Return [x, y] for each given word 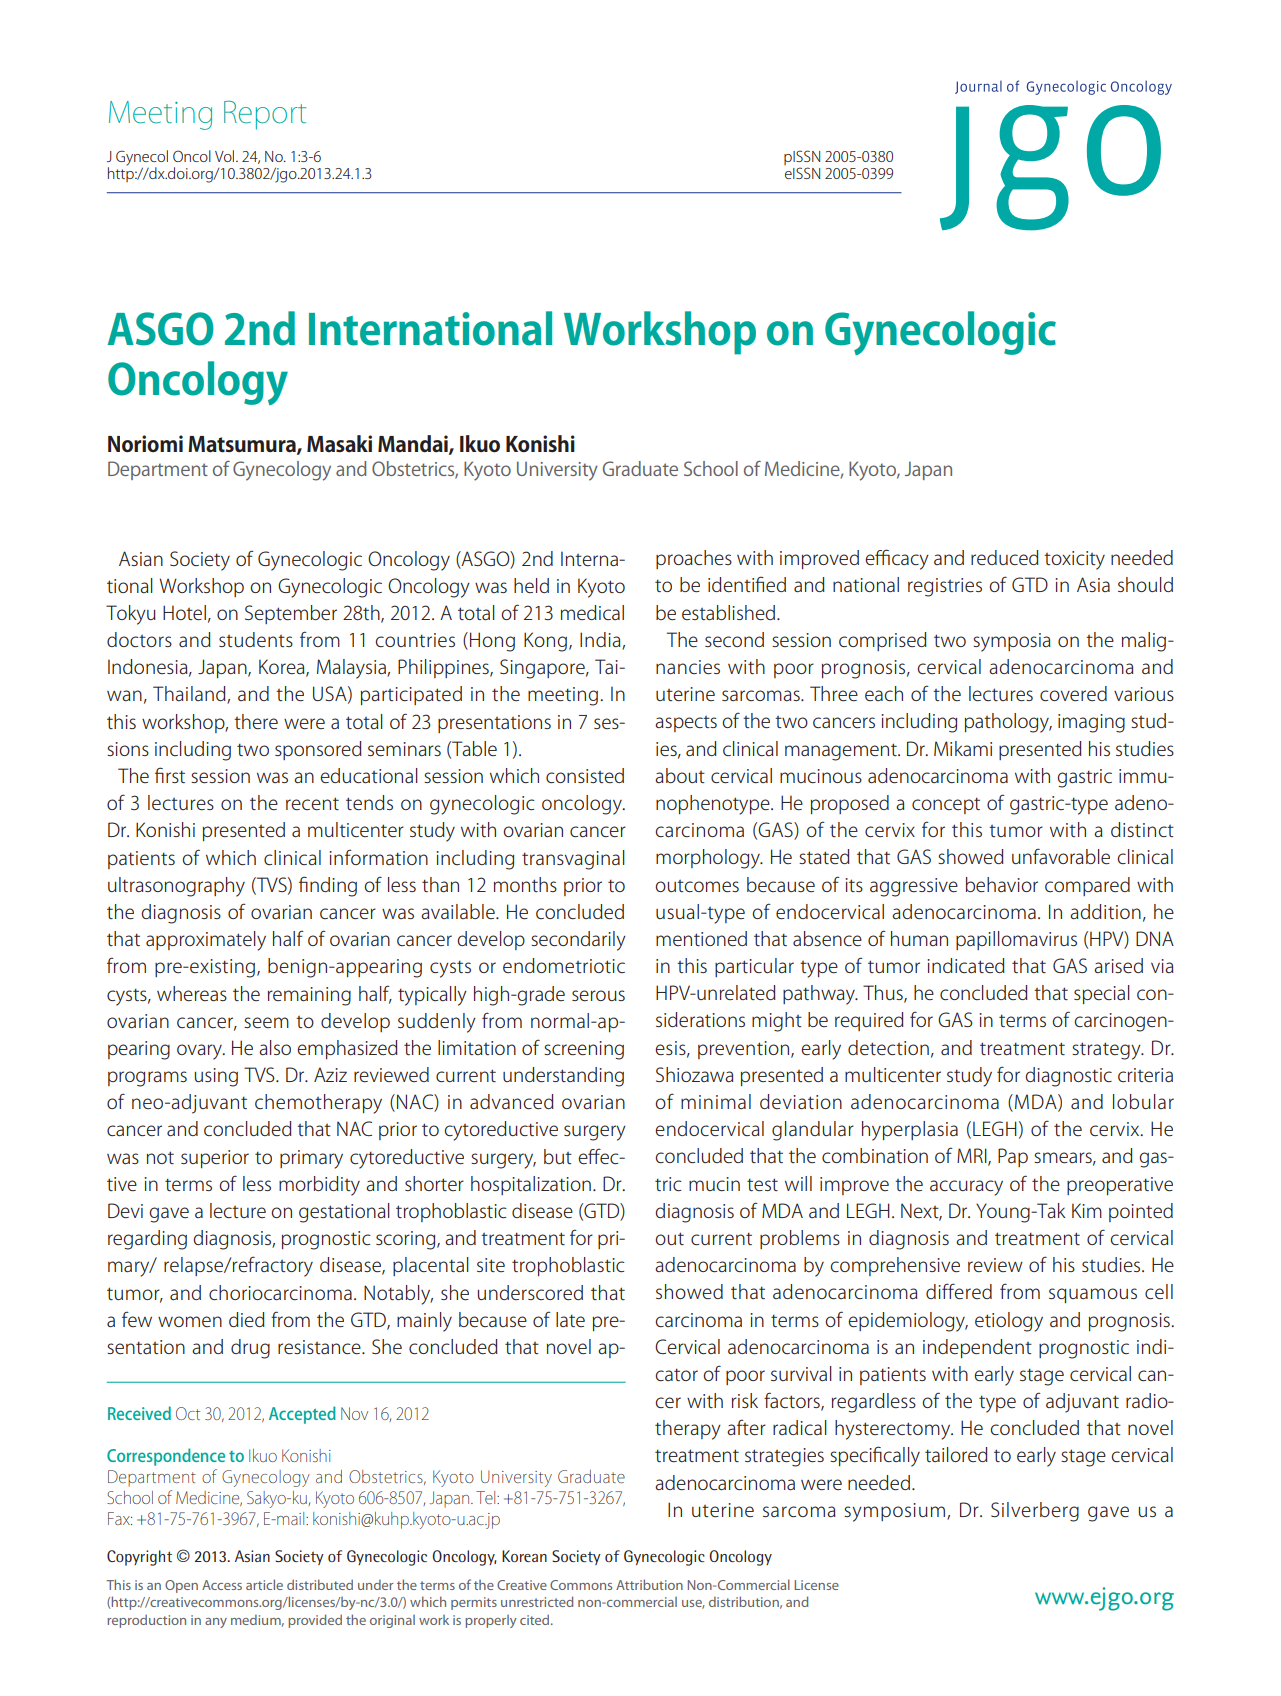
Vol [226, 156]
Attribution [649, 1584]
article [264, 1584]
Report [265, 115]
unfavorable [1061, 856]
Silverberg [1035, 1512]
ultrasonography [176, 887]
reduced [1005, 557]
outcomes [697, 886]
